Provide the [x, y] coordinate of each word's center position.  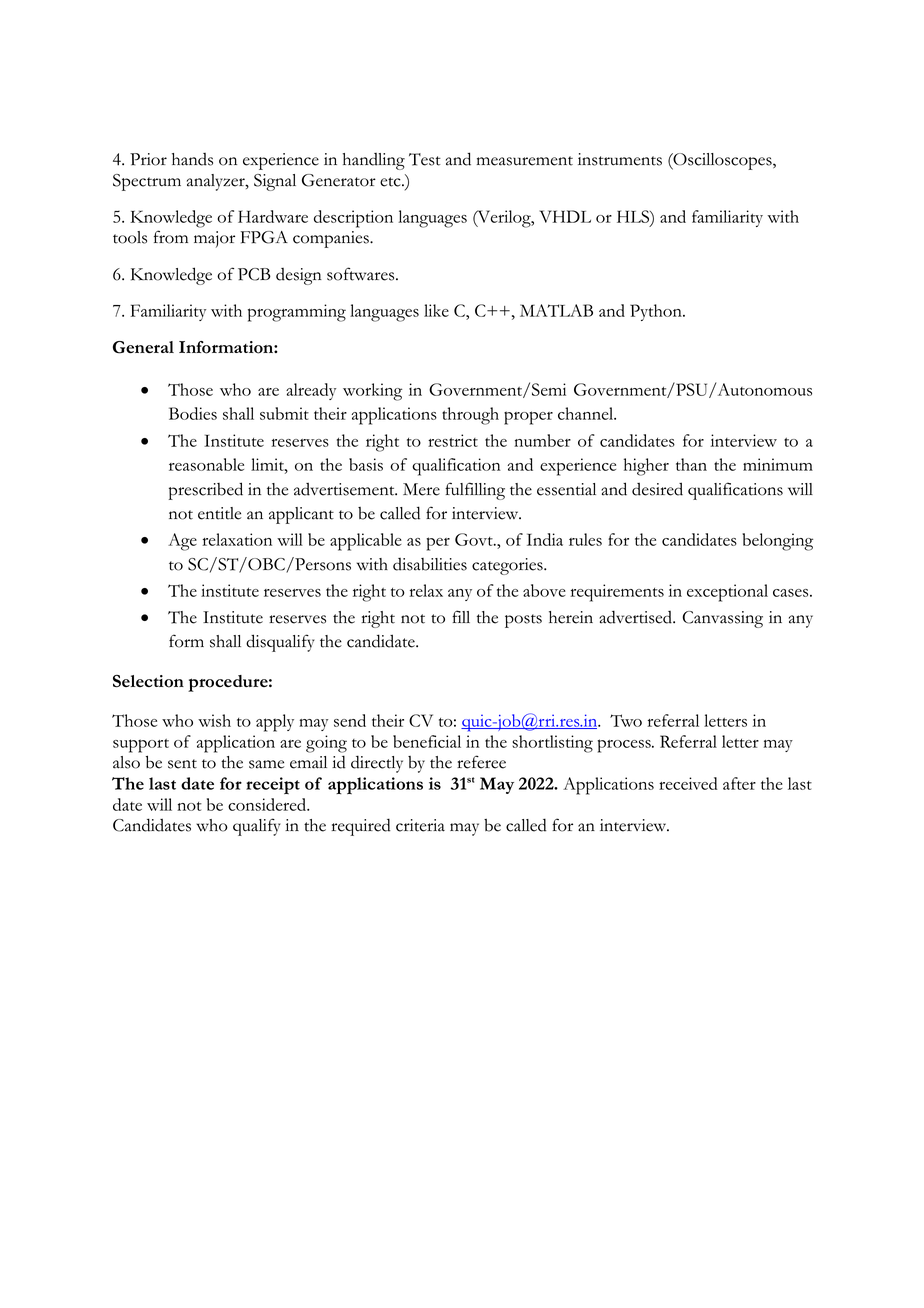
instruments [620, 159]
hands [192, 159]
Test [425, 159]
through [470, 416]
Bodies [193, 413]
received [688, 783]
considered [268, 804]
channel [587, 413]
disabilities [430, 564]
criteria [420, 825]
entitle [219, 513]
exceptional [727, 593]
